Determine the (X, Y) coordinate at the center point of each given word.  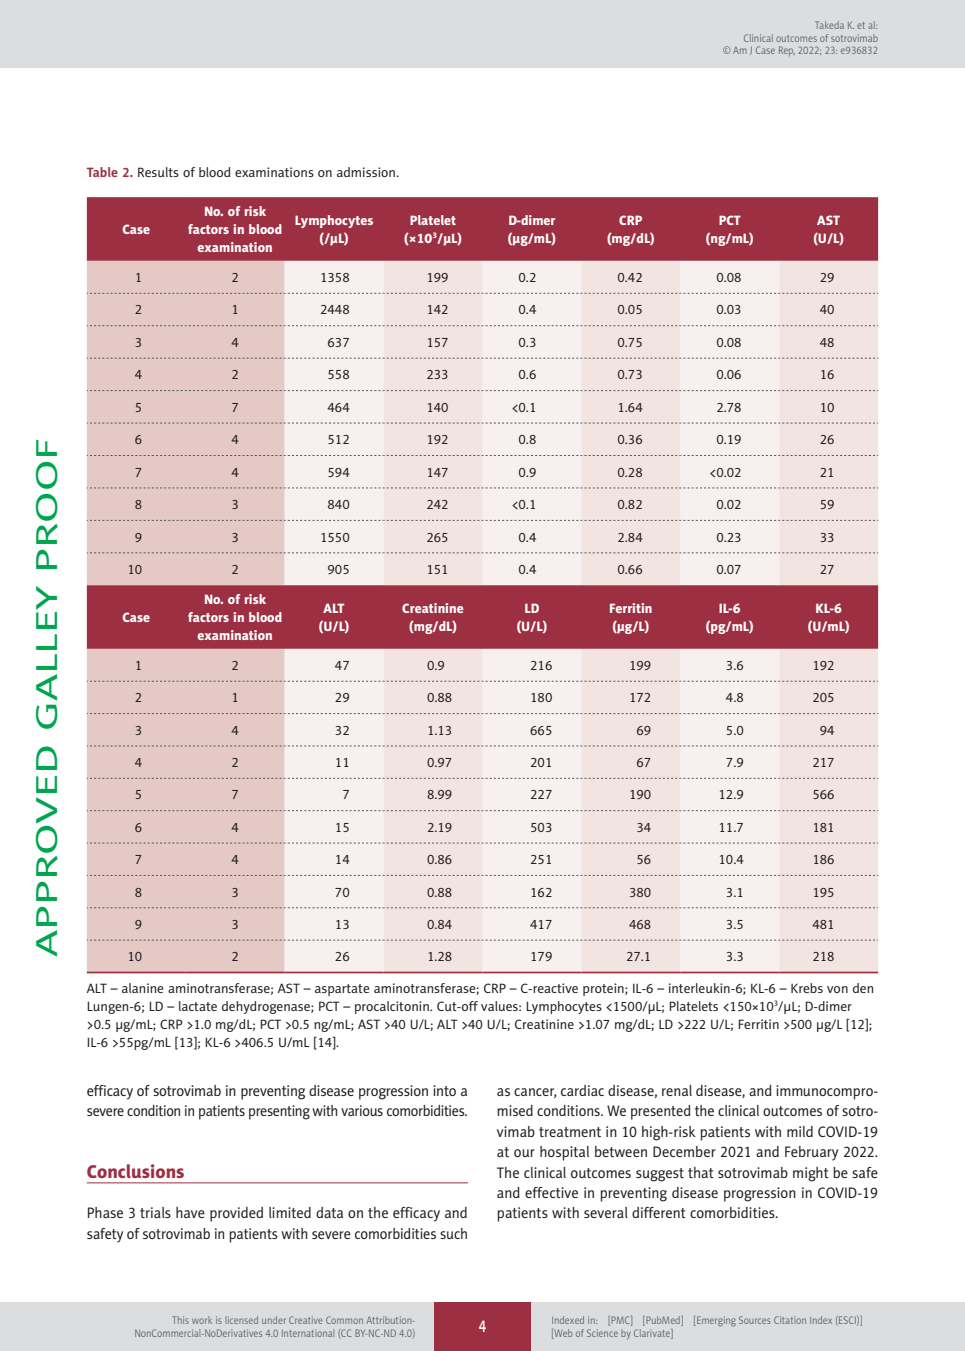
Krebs (807, 988)
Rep (787, 51)
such (453, 1233)
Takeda (829, 25)
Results (158, 172)
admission (367, 172)
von (837, 989)
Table (102, 172)
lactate (198, 1006)
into (444, 1090)
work (202, 1320)
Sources (755, 1320)
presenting (279, 1112)
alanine (143, 988)
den (863, 988)
